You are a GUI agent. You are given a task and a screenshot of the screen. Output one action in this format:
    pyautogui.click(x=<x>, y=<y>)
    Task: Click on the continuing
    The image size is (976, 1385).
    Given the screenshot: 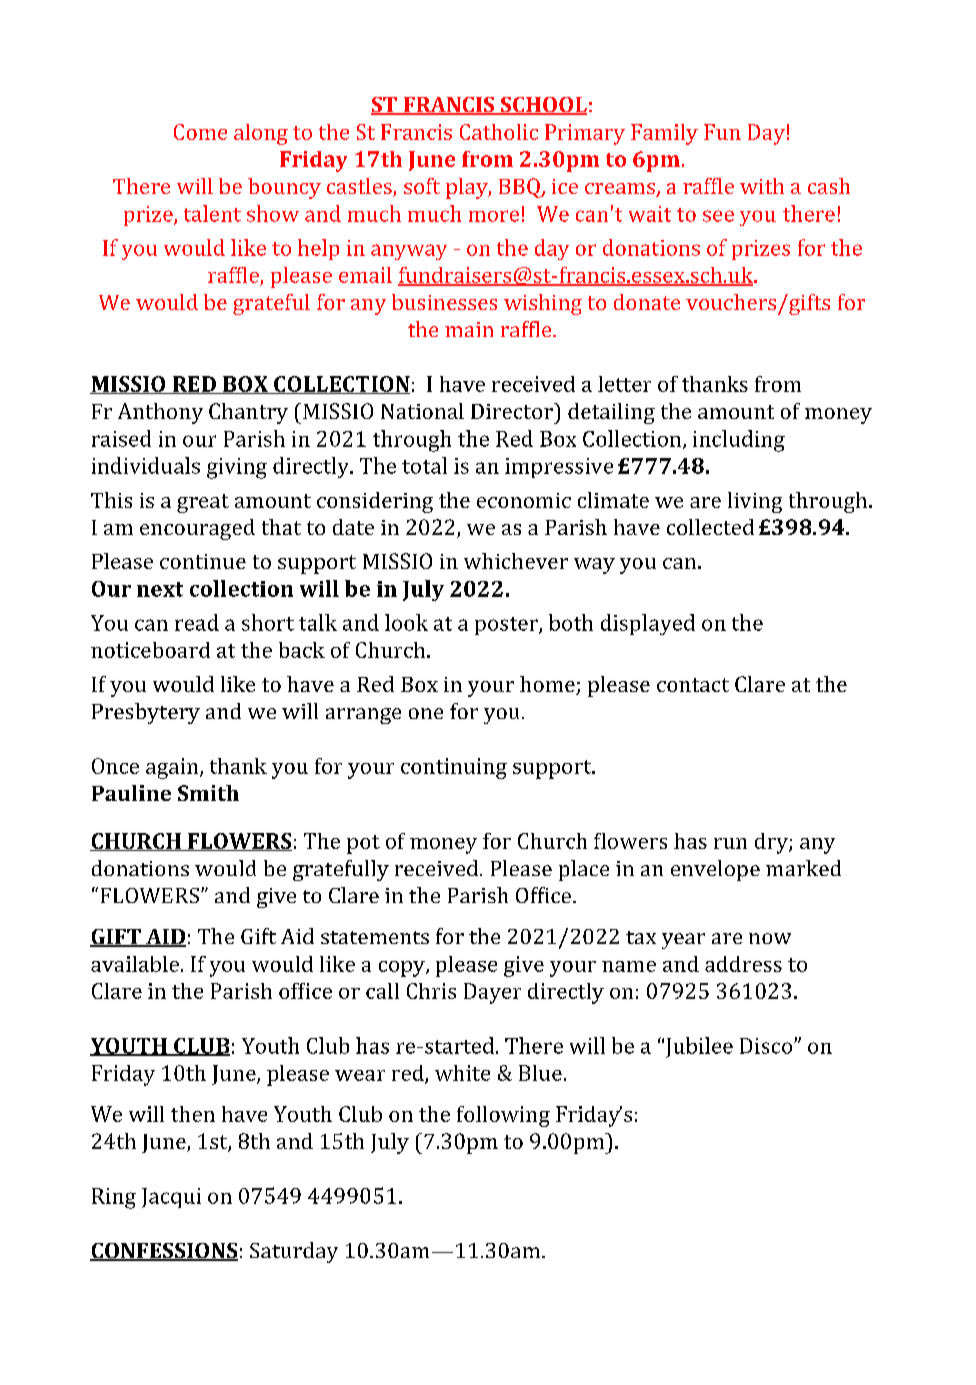 What is the action you would take?
    pyautogui.click(x=454, y=768)
